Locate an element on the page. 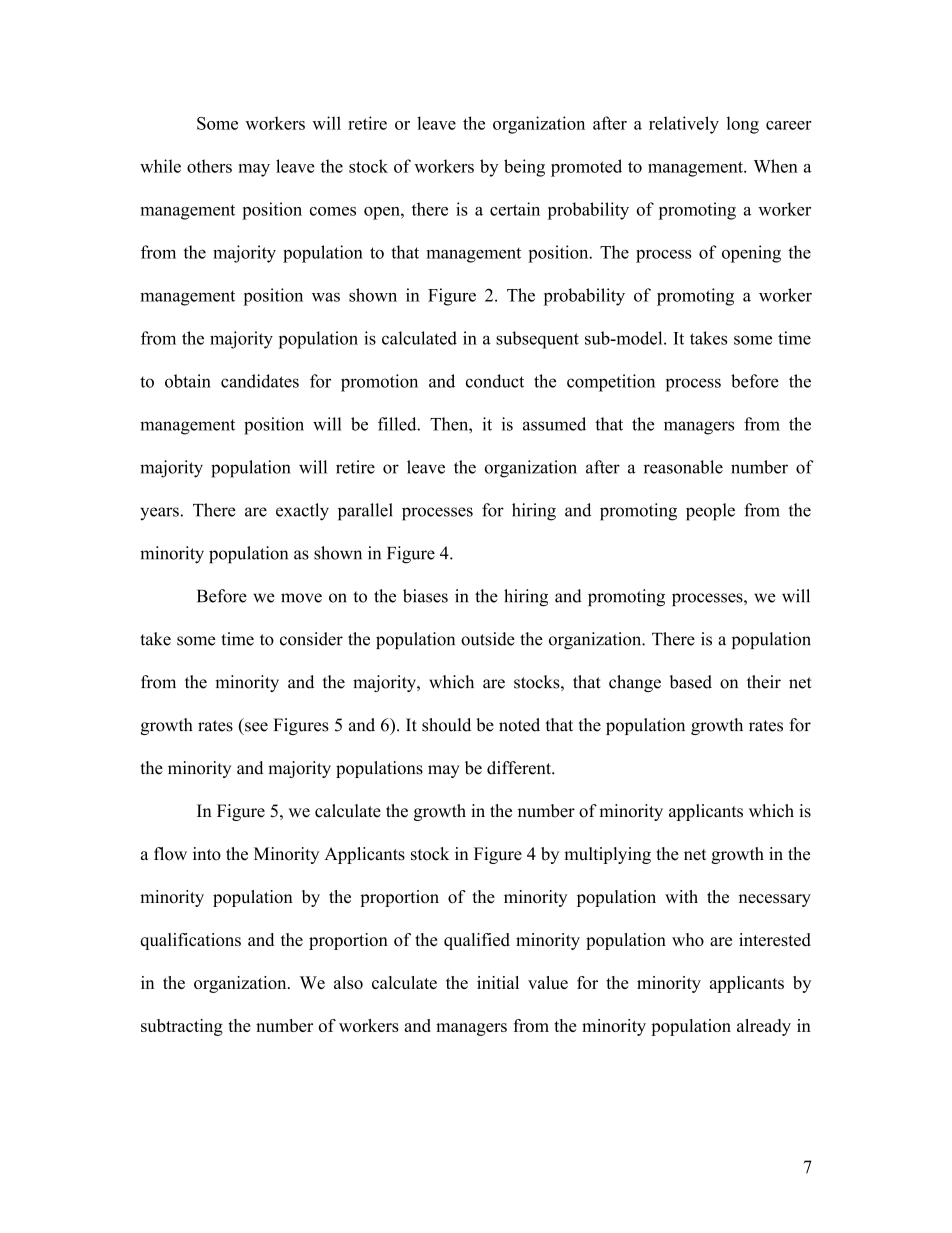  being is located at coordinates (524, 168).
